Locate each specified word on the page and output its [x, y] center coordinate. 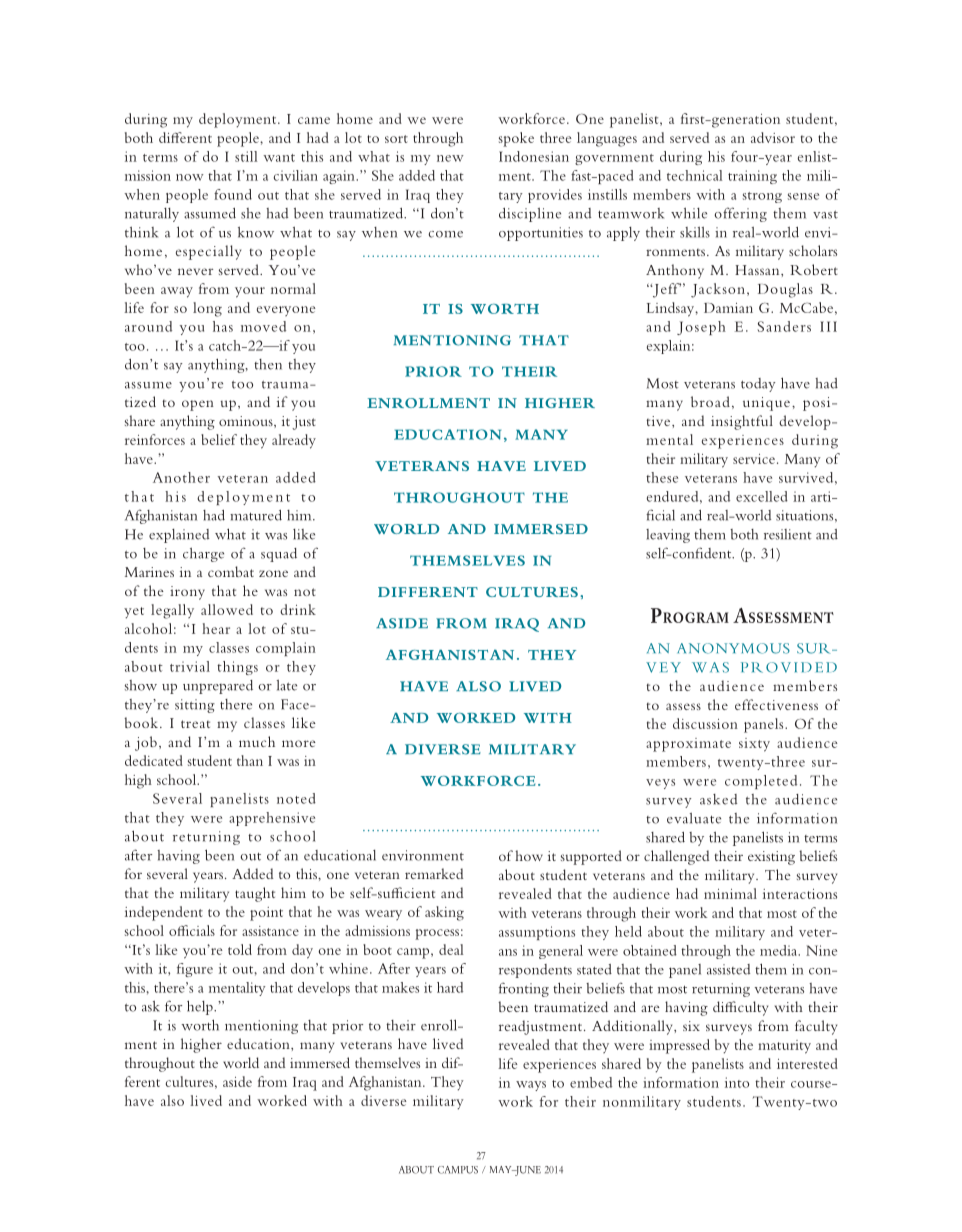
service [754, 459]
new [450, 158]
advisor [773, 137]
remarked [434, 873]
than [250, 760]
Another [181, 477]
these [662, 477]
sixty [754, 745]
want [279, 158]
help [201, 1007]
